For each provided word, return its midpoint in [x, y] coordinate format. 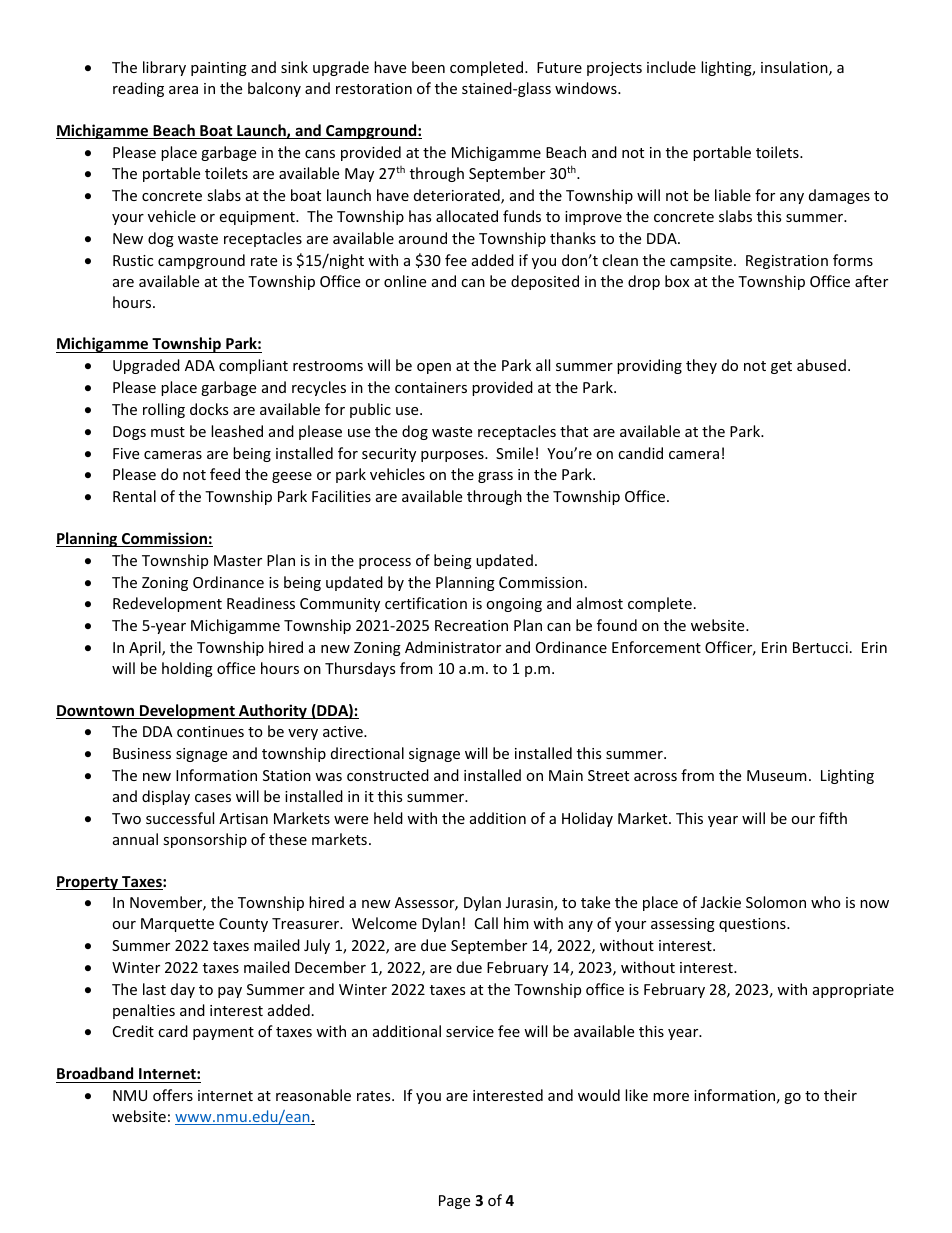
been [428, 67]
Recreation [471, 625]
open [434, 368]
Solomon [776, 902]
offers [173, 1095]
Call [486, 923]
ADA [200, 365]
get [781, 367]
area [183, 90]
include [671, 67]
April [146, 648]
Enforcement [656, 647]
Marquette [177, 925]
